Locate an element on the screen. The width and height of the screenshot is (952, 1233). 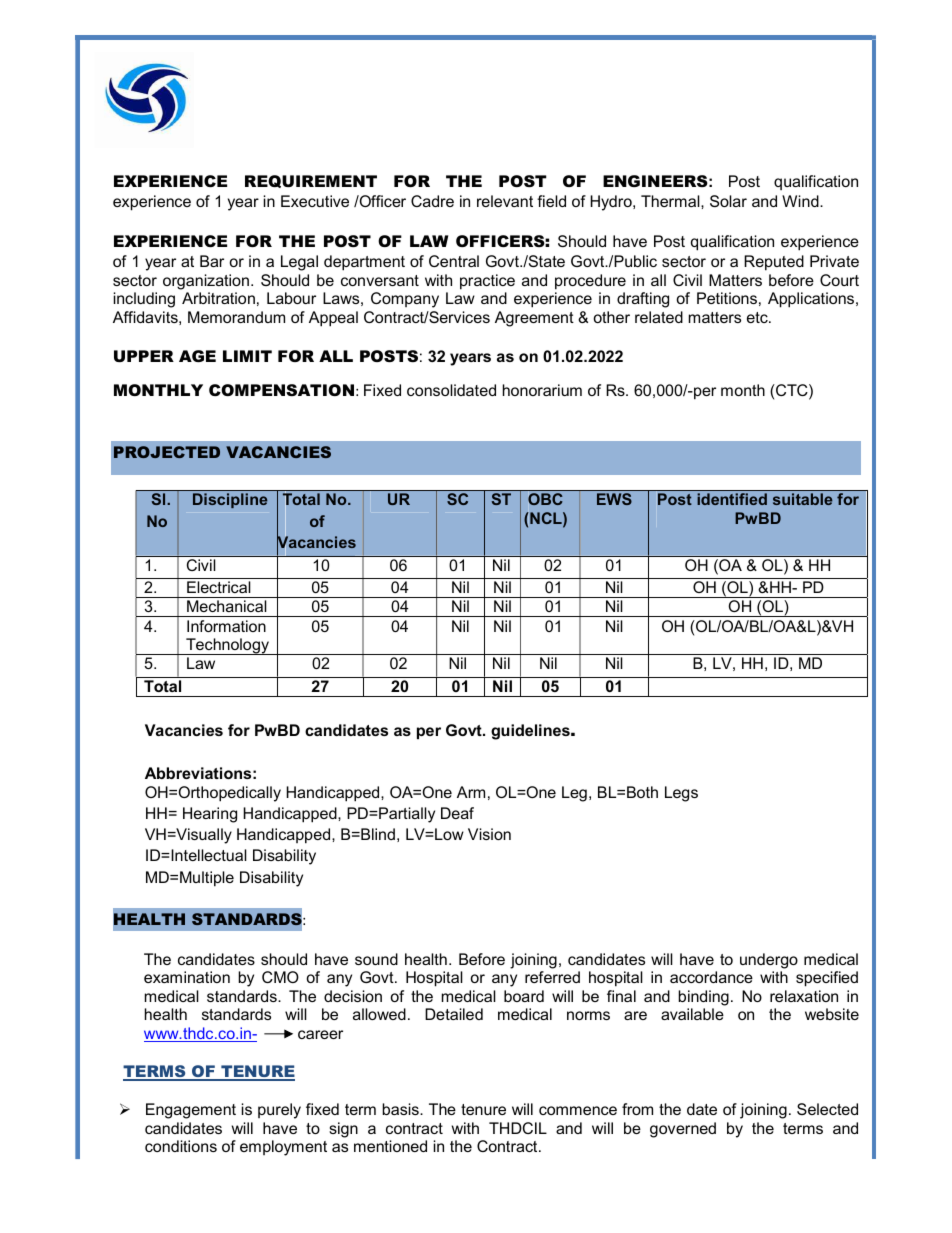
Technology is located at coordinates (228, 646).
